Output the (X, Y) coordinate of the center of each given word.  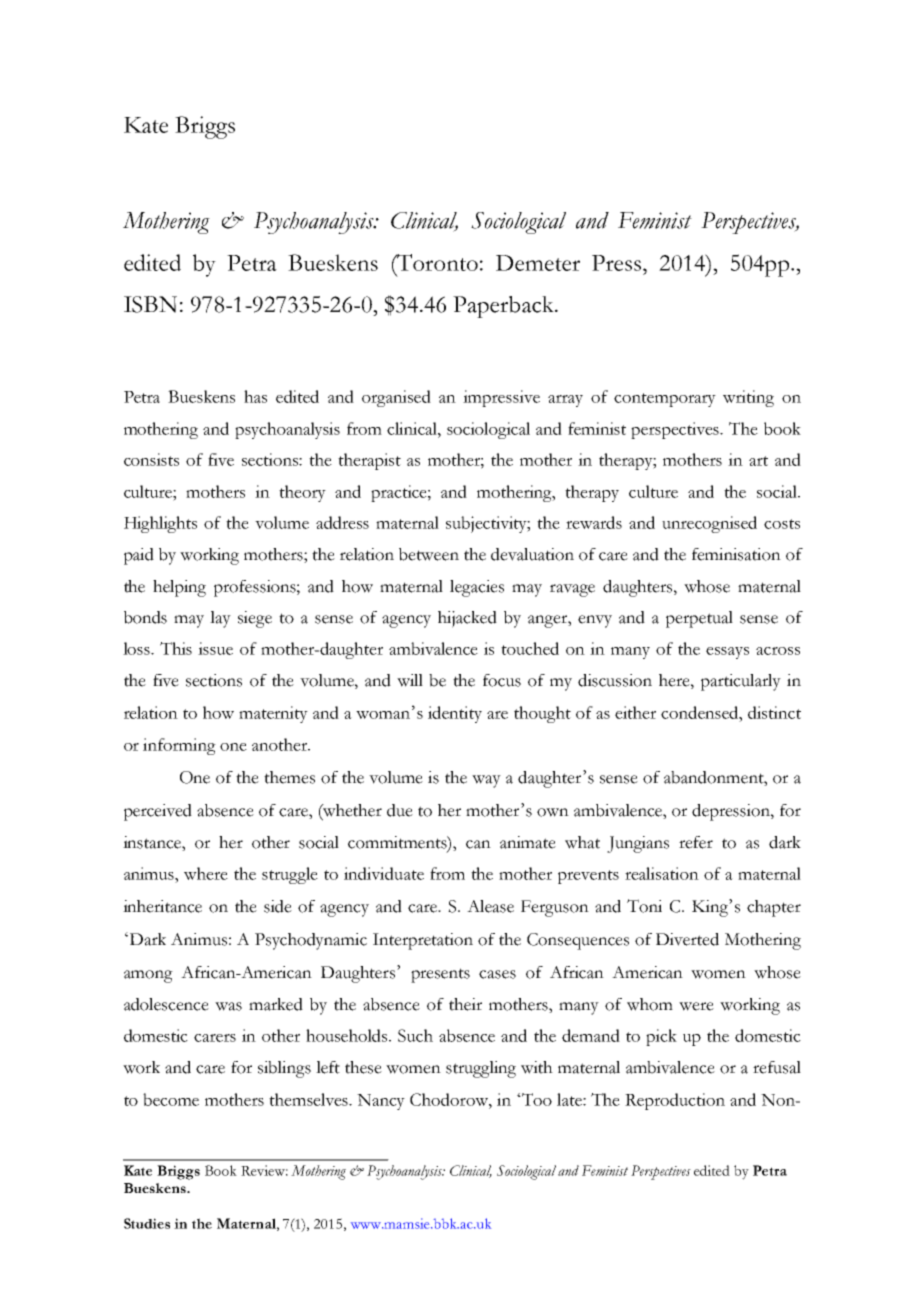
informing (179, 746)
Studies (147, 1223)
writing (748, 398)
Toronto (436, 262)
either (635, 712)
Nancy (381, 1102)
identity (455, 714)
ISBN (150, 304)
